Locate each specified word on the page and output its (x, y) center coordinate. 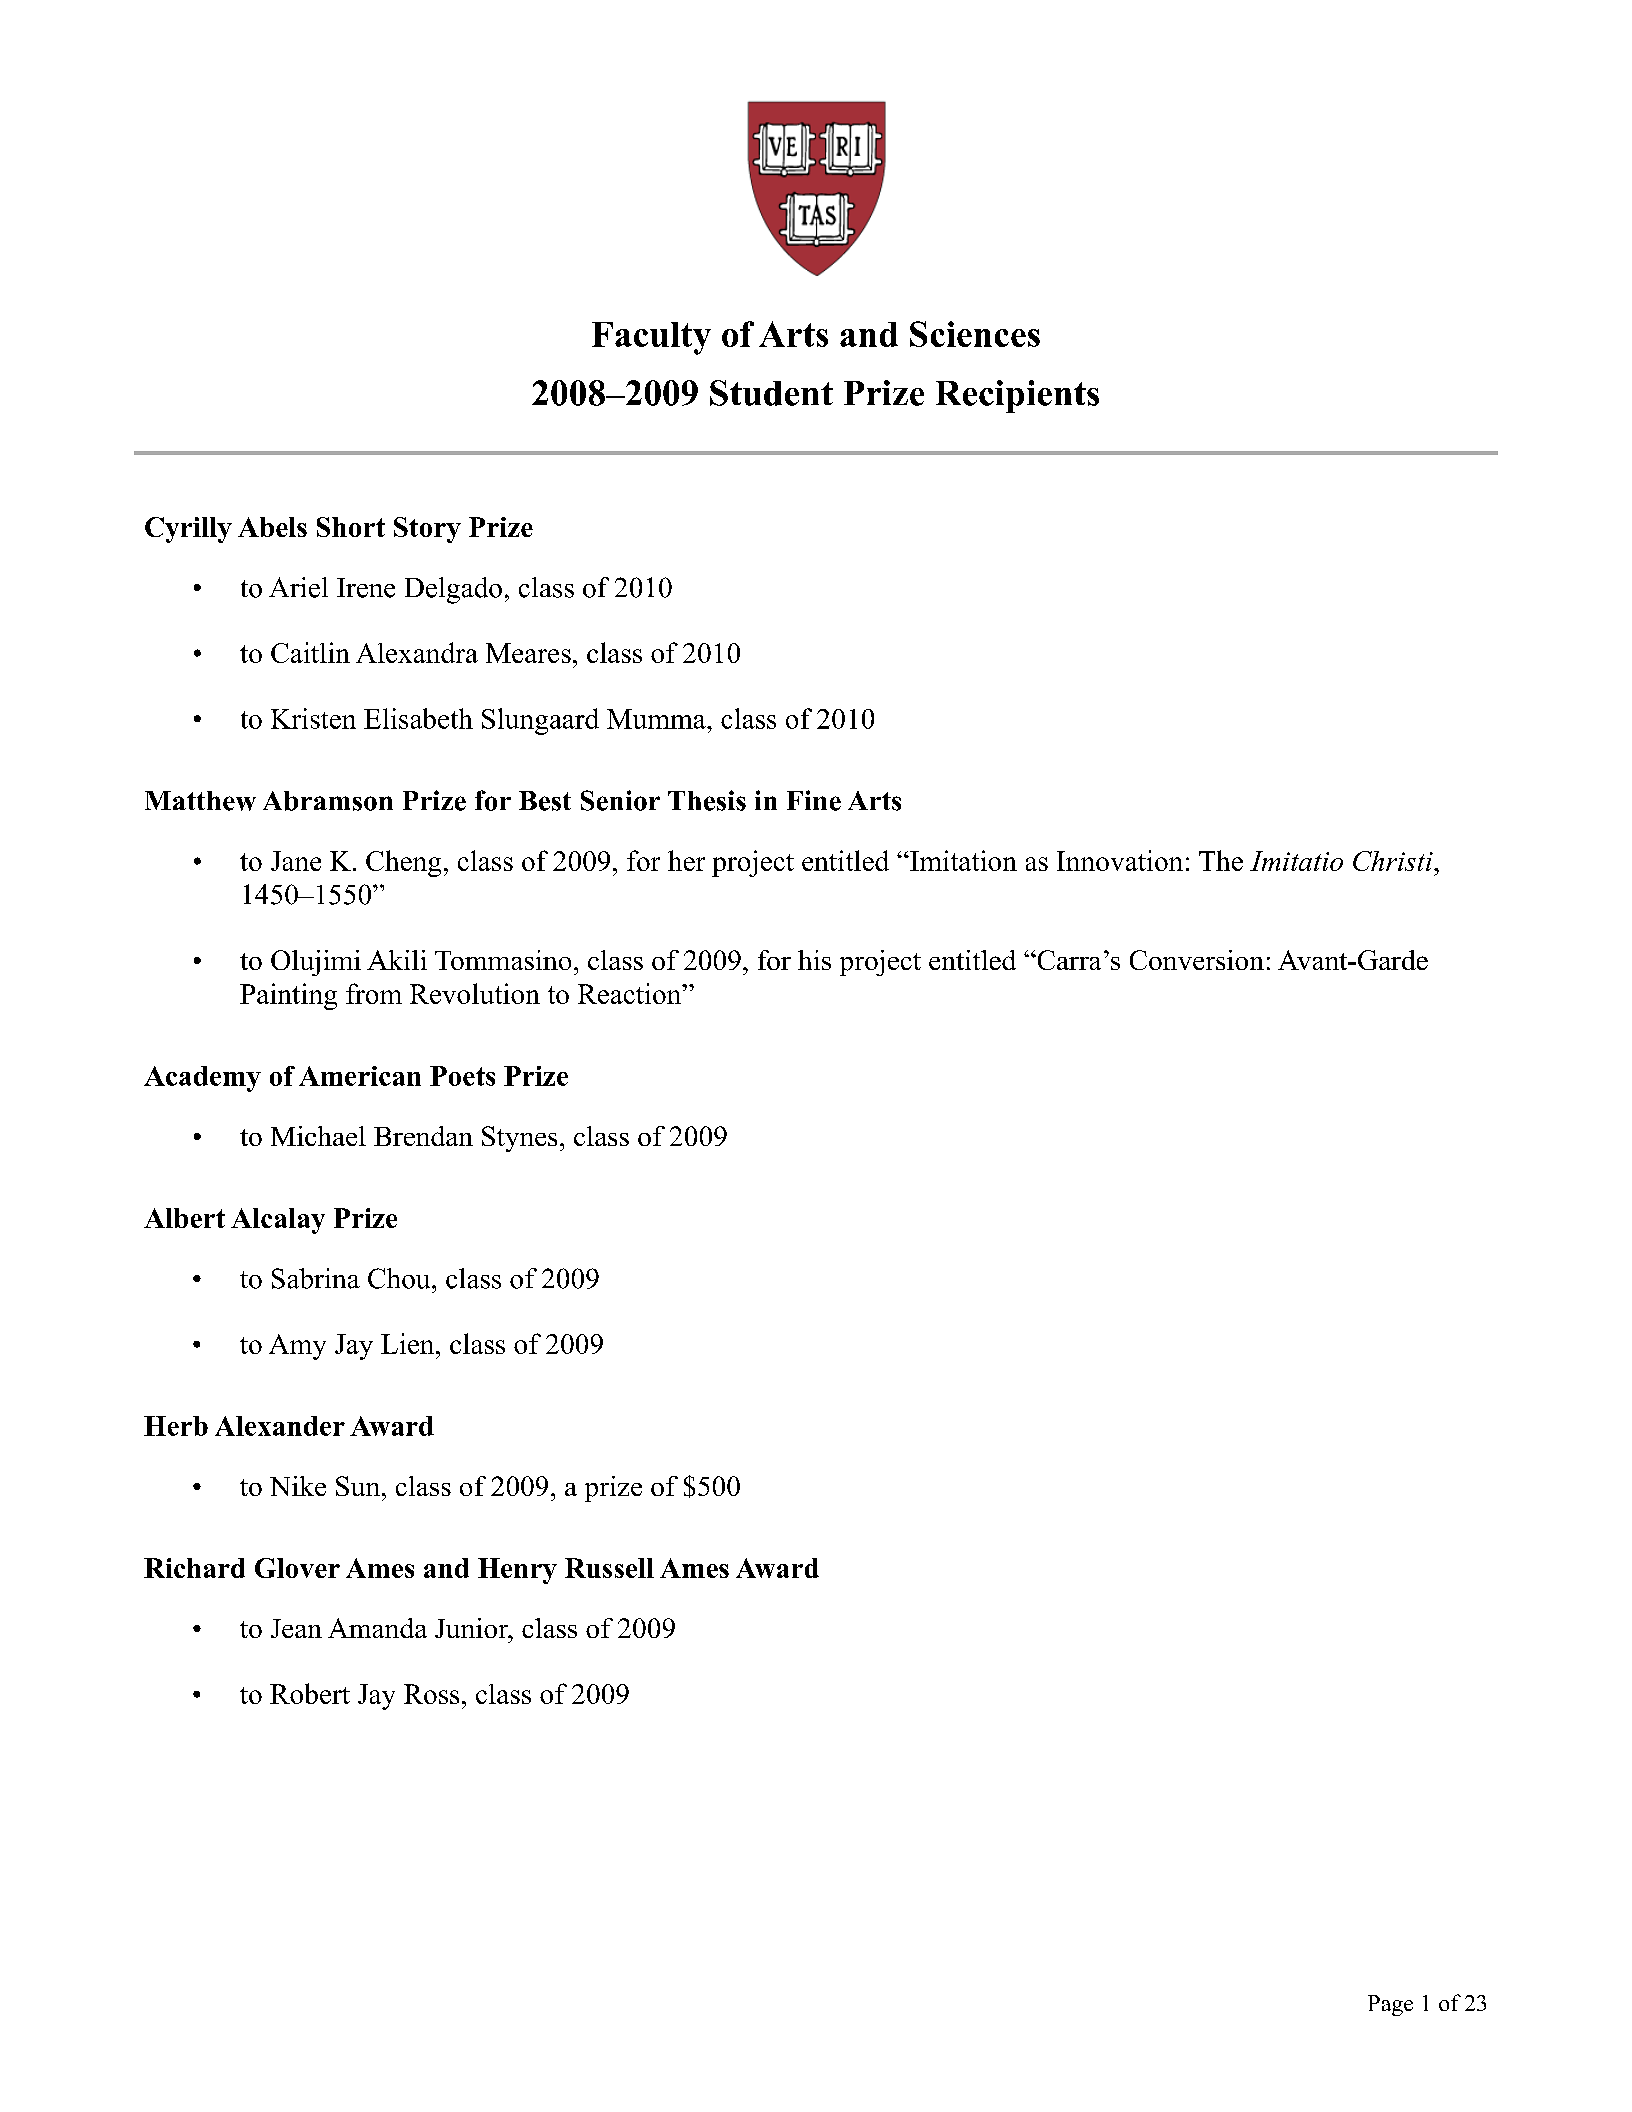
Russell (609, 1568)
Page (1390, 2005)
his (814, 960)
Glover (297, 1568)
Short (351, 527)
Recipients (1017, 396)
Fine (814, 800)
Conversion (1197, 960)
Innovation (1120, 860)
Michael (318, 1136)
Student (771, 393)
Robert (310, 1693)
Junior (473, 1628)
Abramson (328, 801)
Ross (431, 1694)
